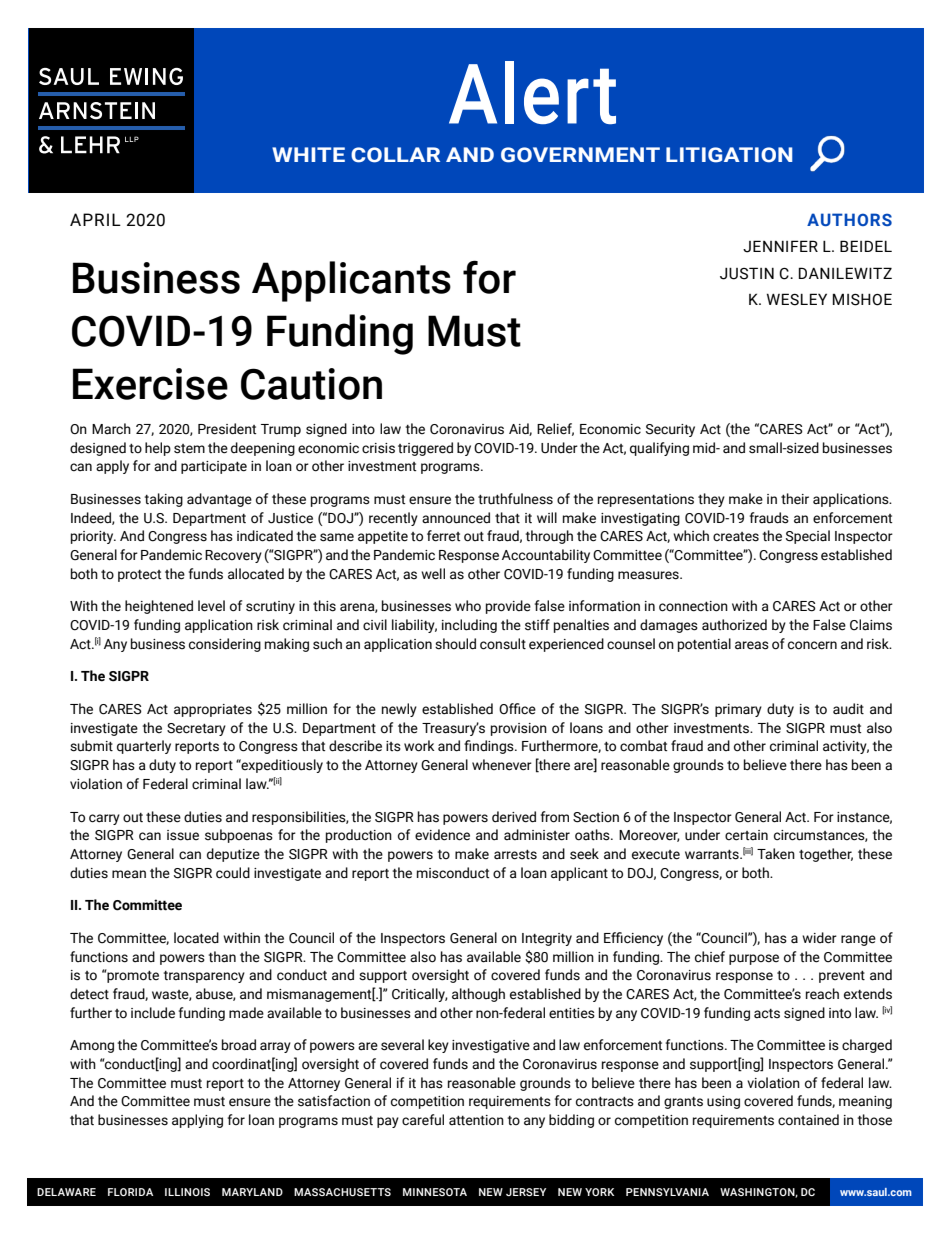 Image resolution: width=952 pixels, height=1233 pixels. What do you see at coordinates (476, 1120) in the screenshot?
I see `attention` at bounding box center [476, 1120].
